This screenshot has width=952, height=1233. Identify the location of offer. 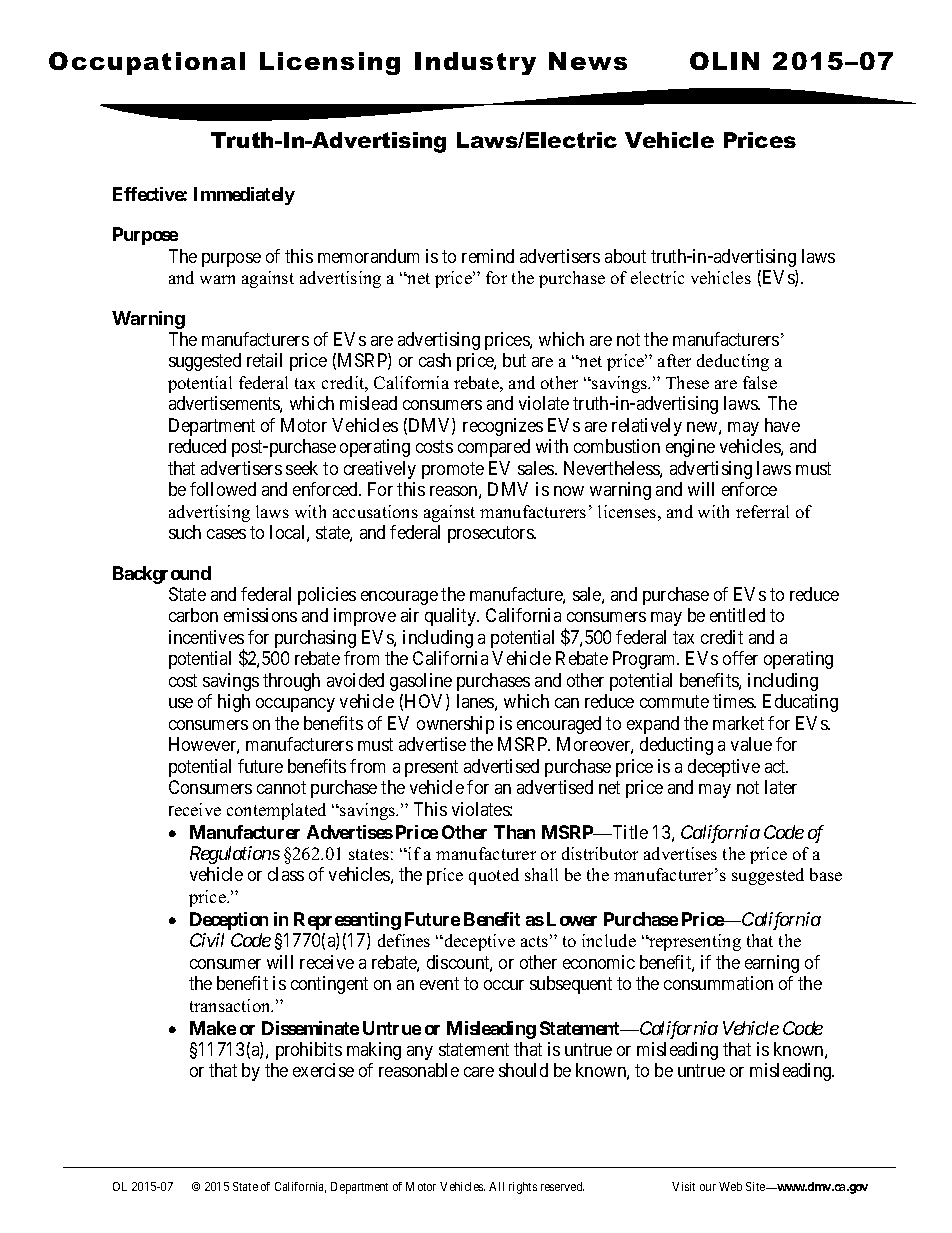
(740, 658).
